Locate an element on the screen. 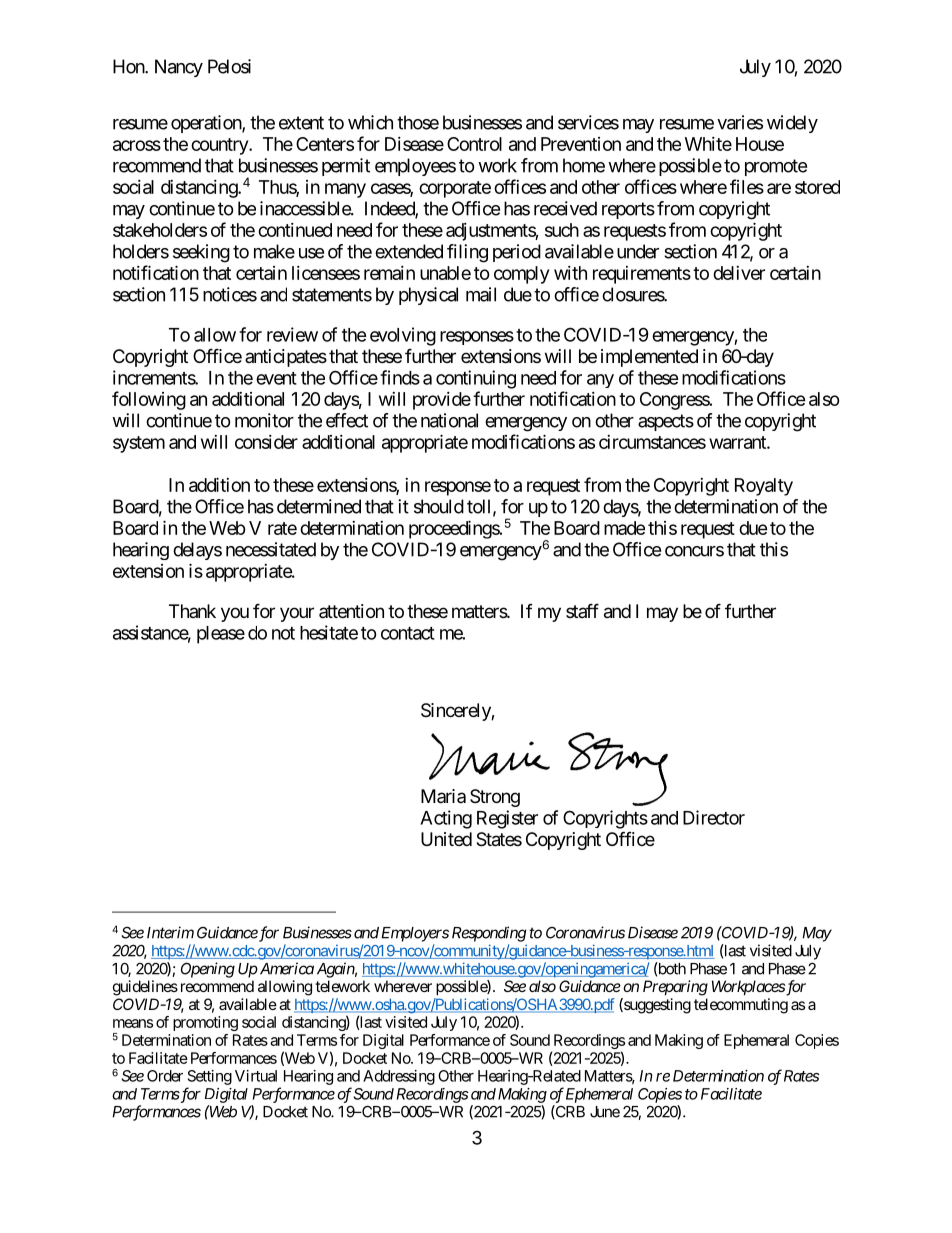 The height and width of the screenshot is (1233, 952). operation is located at coordinates (207, 124).
